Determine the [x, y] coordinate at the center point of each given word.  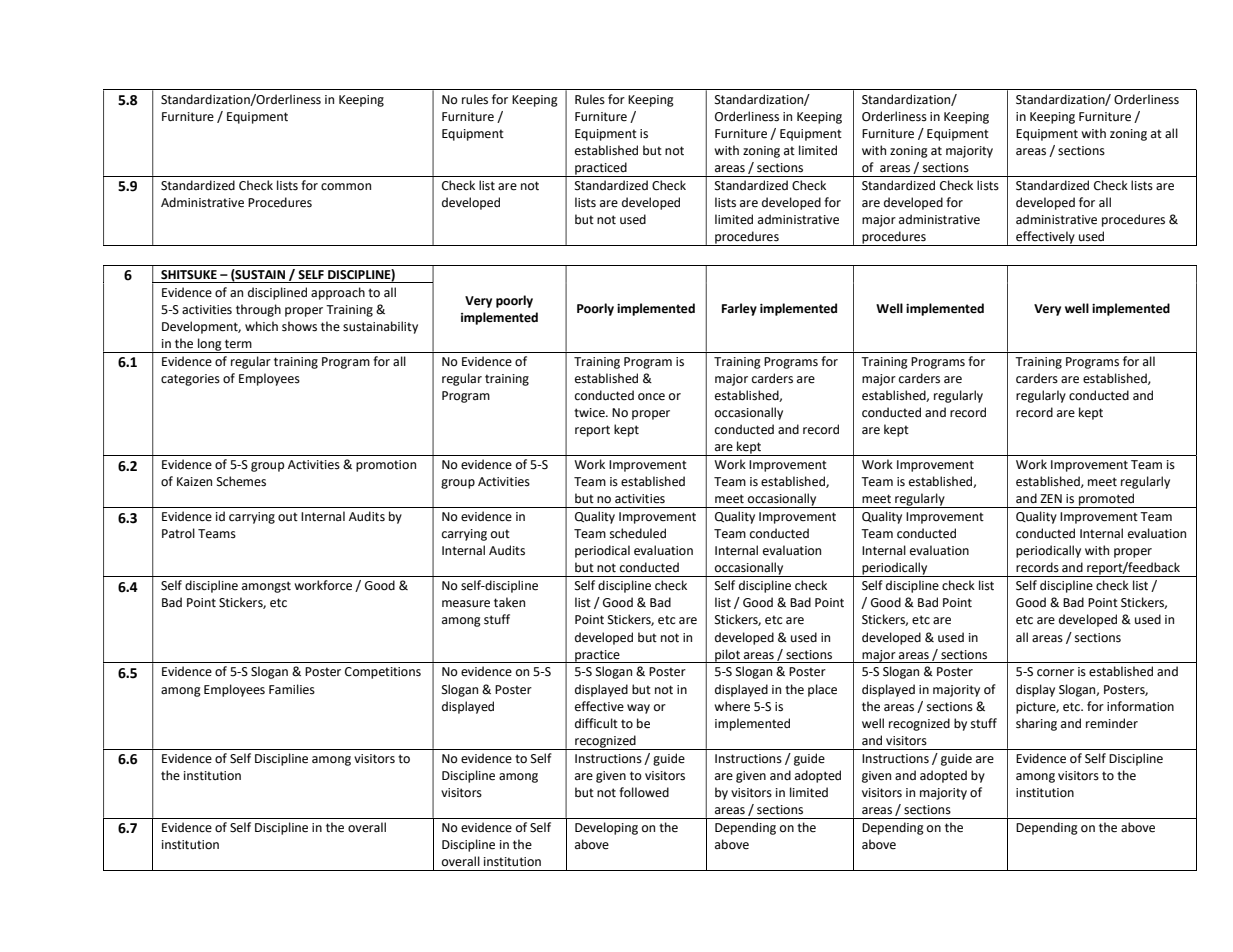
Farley [739, 309]
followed [644, 792]
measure [466, 604]
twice [590, 413]
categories [190, 380]
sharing [1036, 724]
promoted [1107, 500]
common [346, 187]
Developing [606, 828]
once [651, 397]
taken [509, 602]
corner [1055, 673]
